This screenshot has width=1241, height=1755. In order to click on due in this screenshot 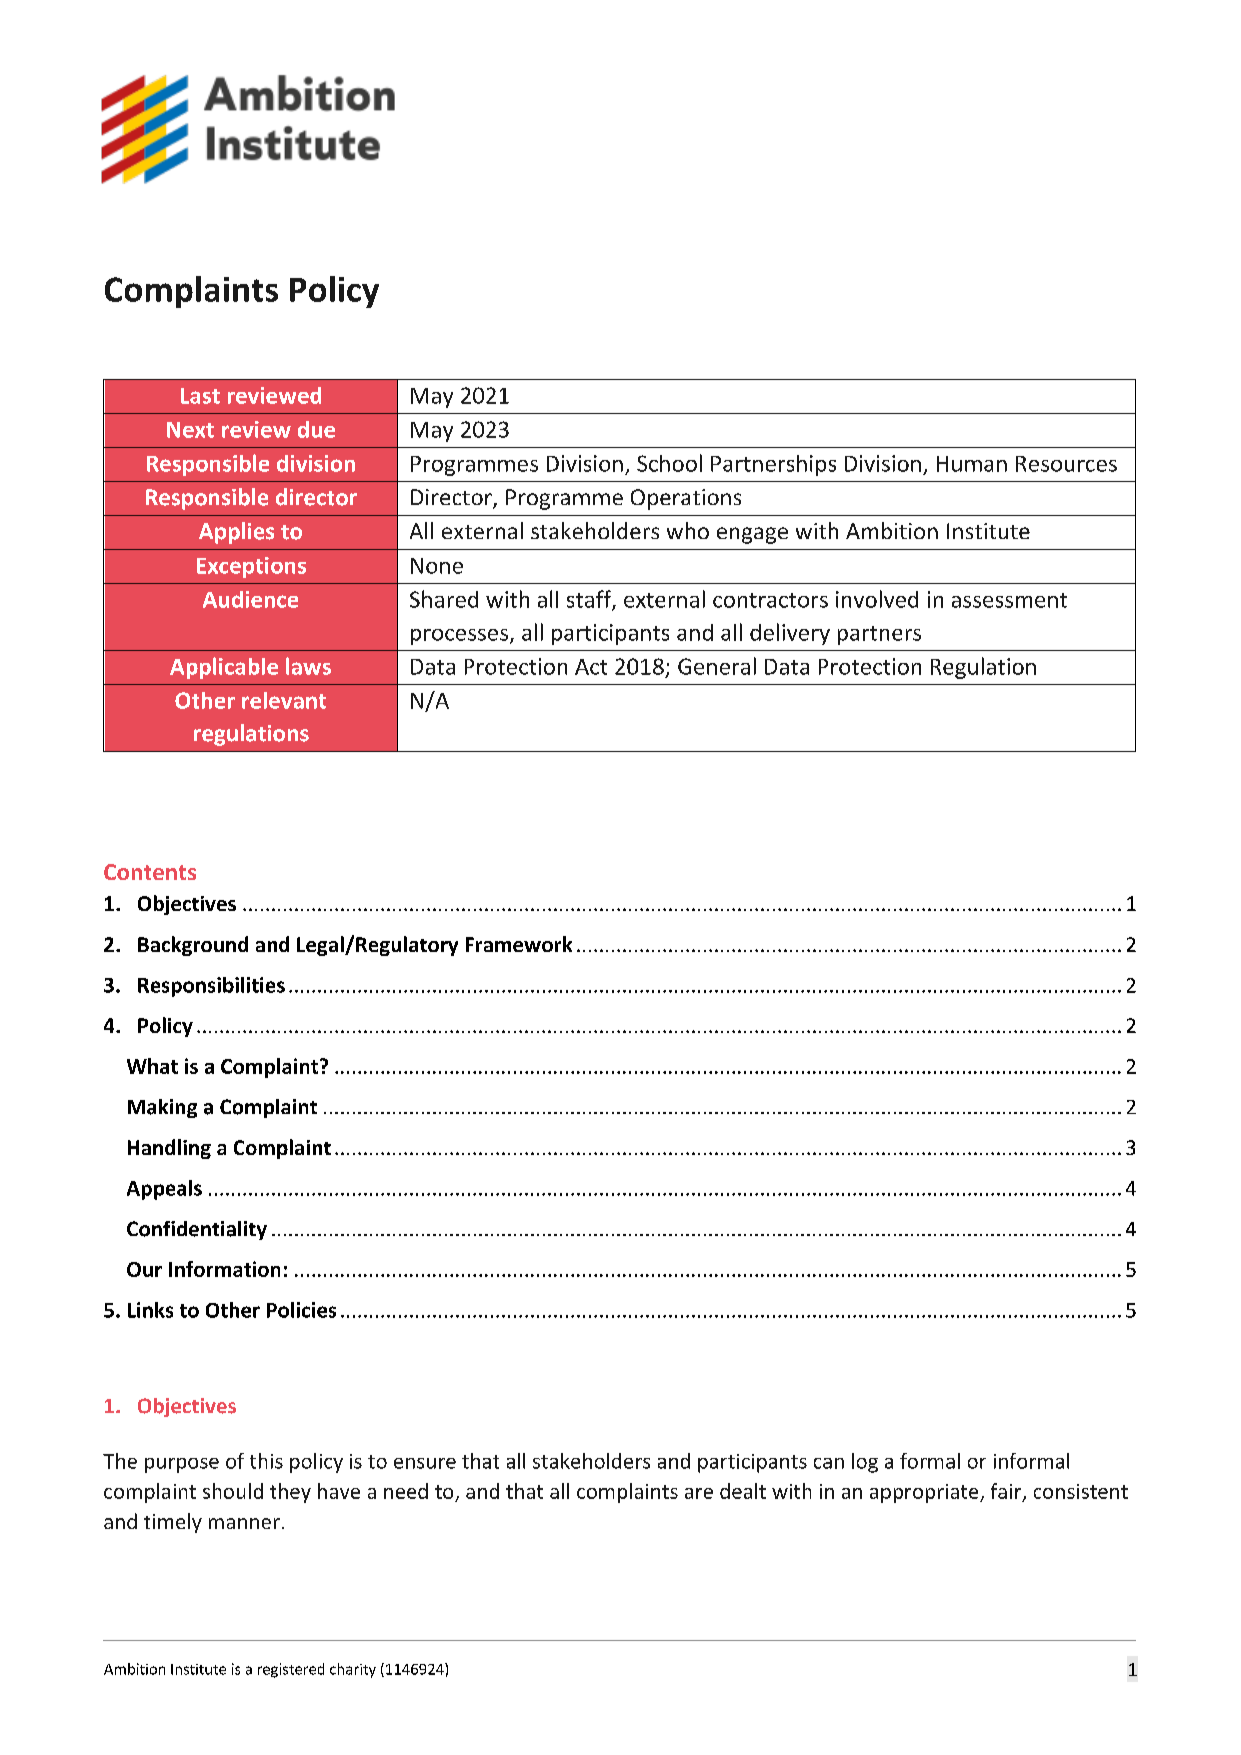, I will do `click(316, 429)`.
